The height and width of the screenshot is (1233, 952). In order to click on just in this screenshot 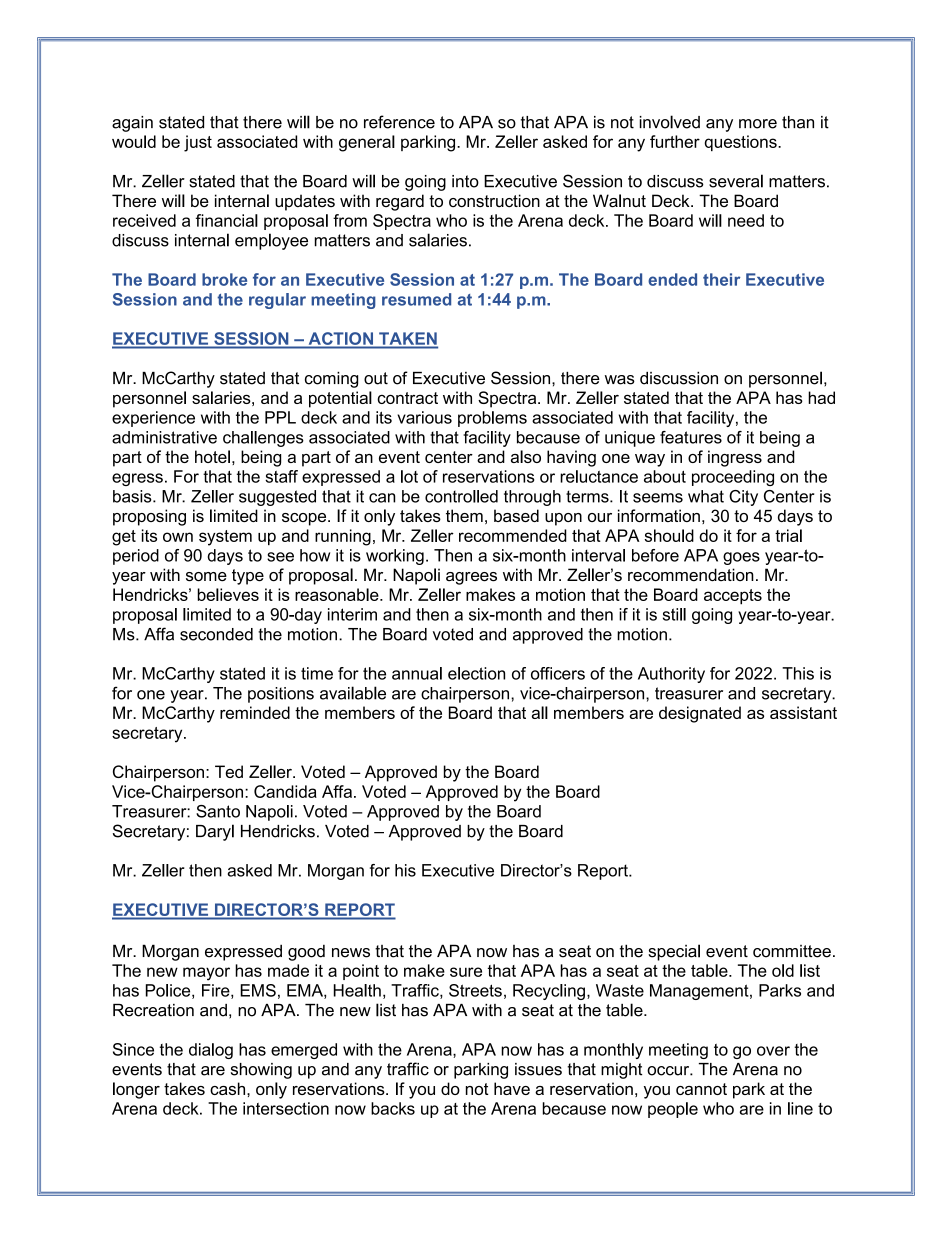, I will do `click(198, 143)`.
